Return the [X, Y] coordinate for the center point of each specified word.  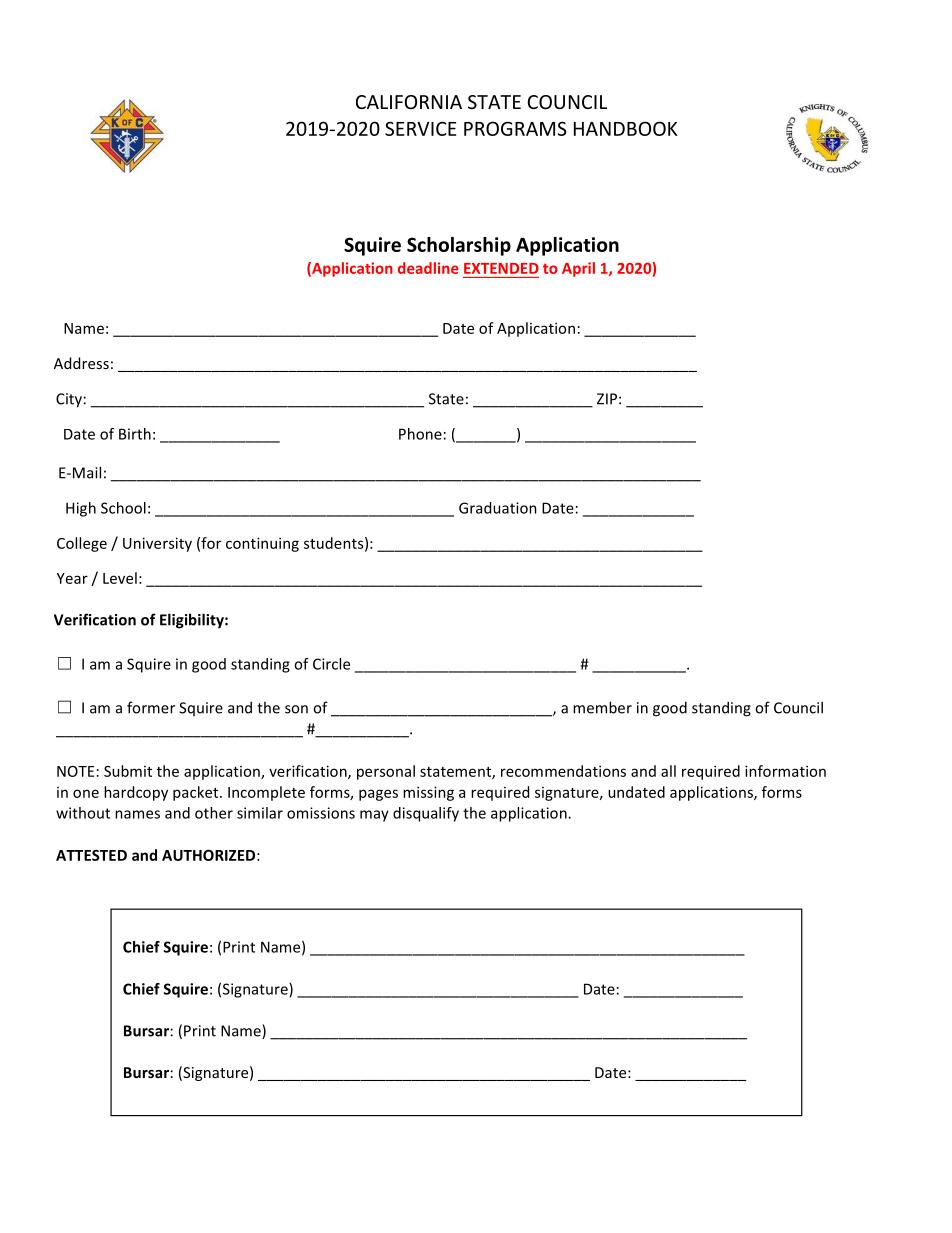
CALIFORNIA [409, 102]
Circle [331, 664]
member [602, 707]
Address [81, 363]
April [578, 269]
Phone [420, 434]
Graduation [498, 508]
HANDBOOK [626, 128]
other [214, 813]
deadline [428, 268]
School [123, 508]
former [151, 707]
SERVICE [420, 128]
